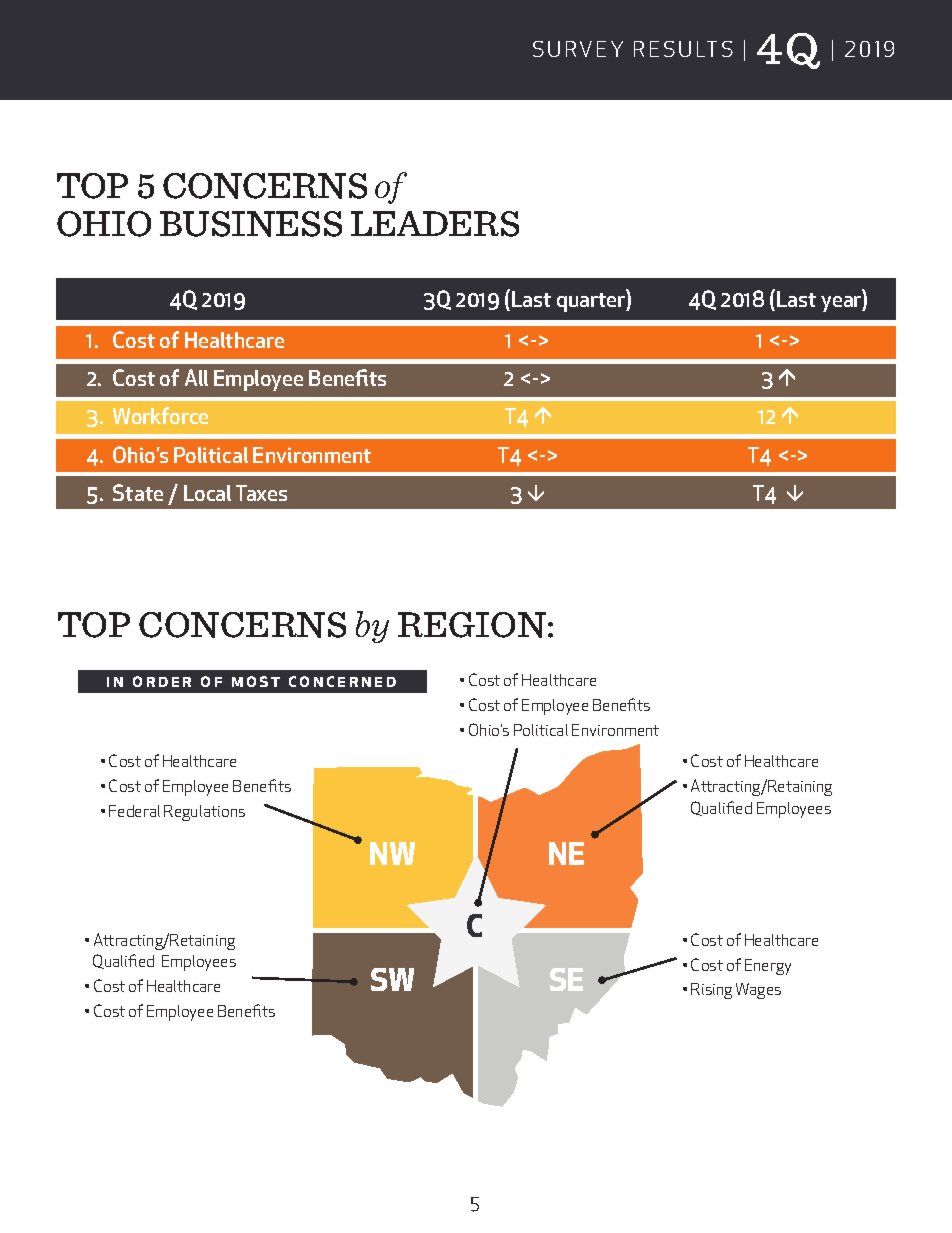 The image size is (952, 1233). What do you see at coordinates (204, 813) in the screenshot?
I see `Regulations` at bounding box center [204, 813].
